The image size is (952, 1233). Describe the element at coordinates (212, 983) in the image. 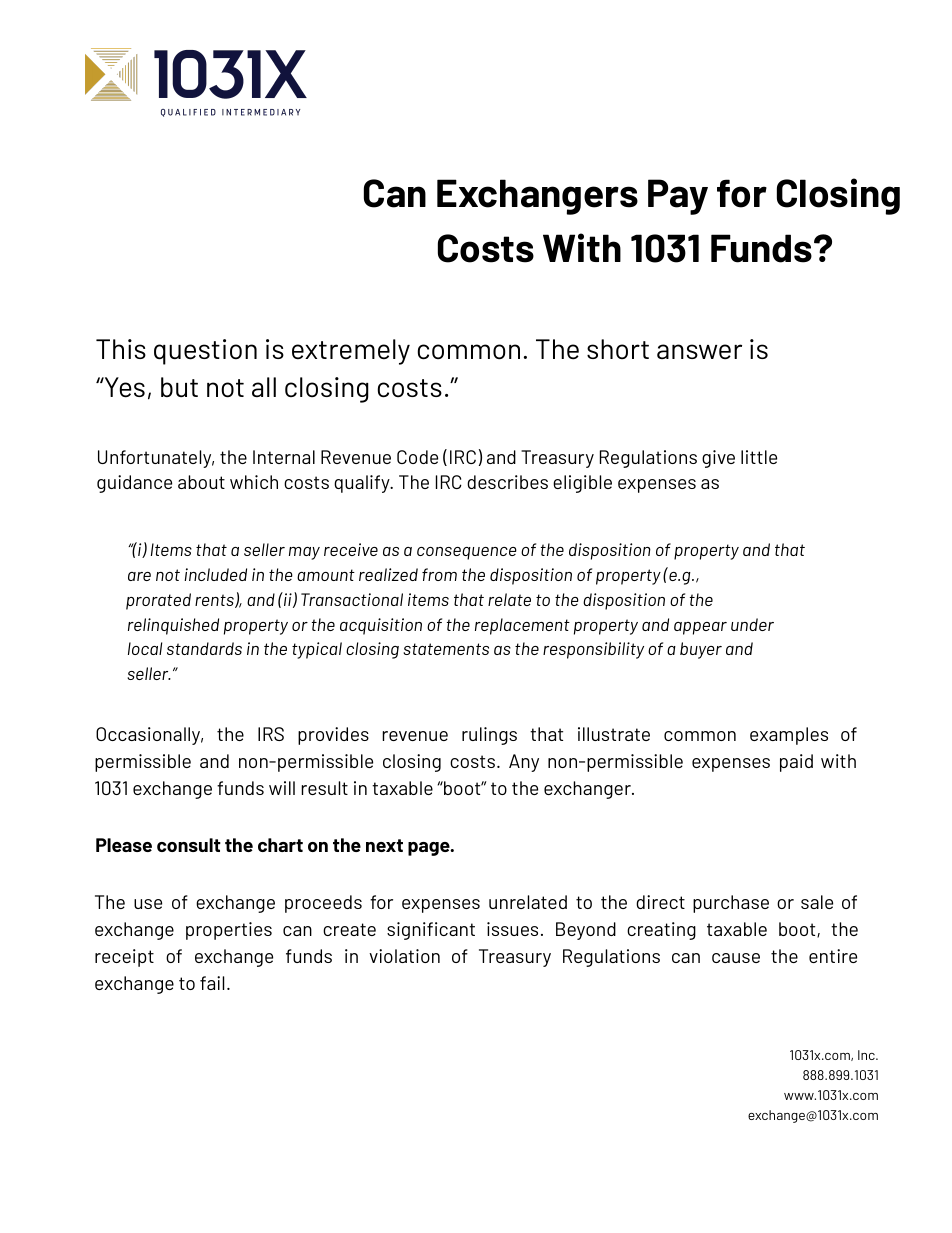

I see `fail` at that location.
